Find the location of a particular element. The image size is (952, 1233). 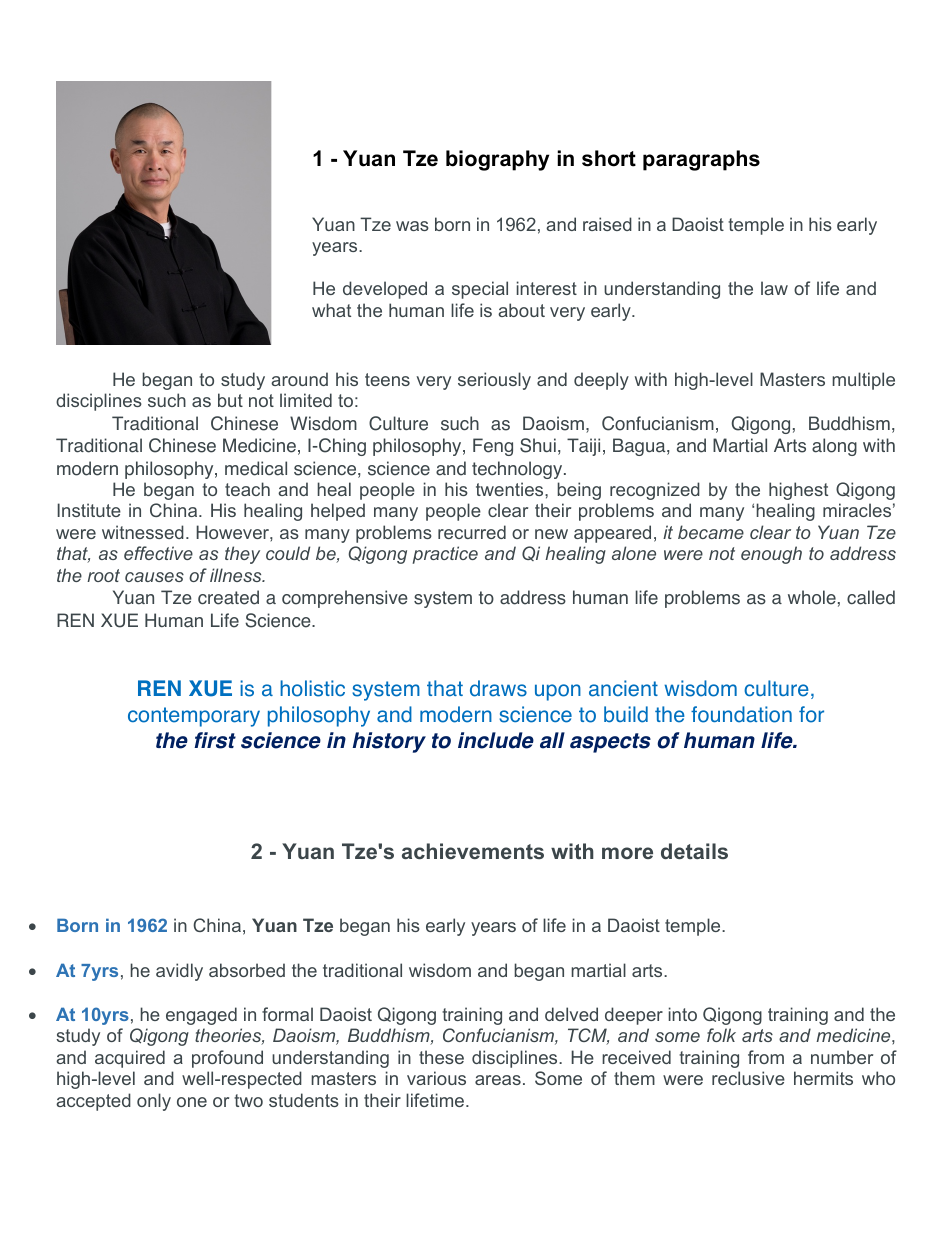

paragraphs is located at coordinates (701, 160).
